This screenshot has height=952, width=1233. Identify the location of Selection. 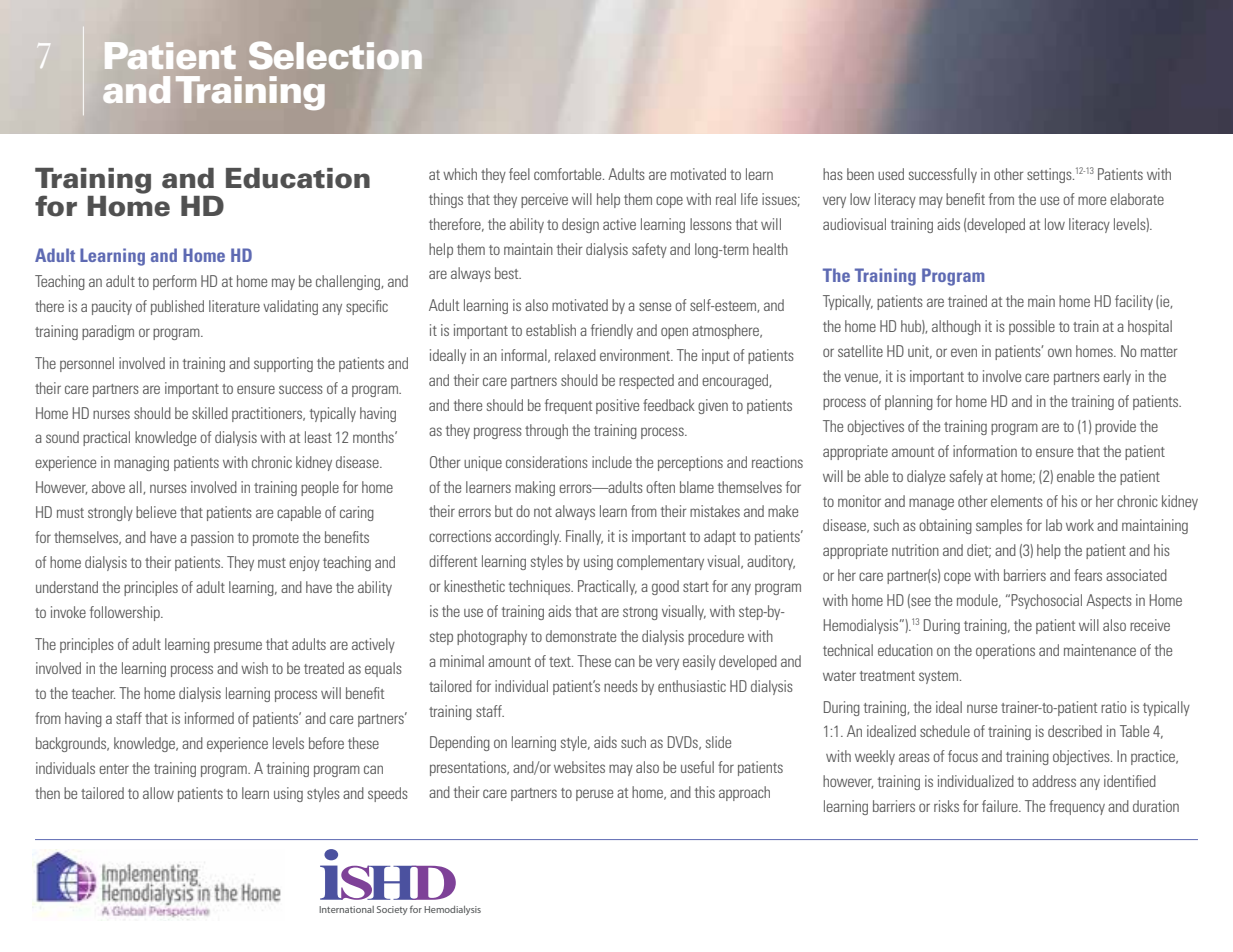
(335, 55).
